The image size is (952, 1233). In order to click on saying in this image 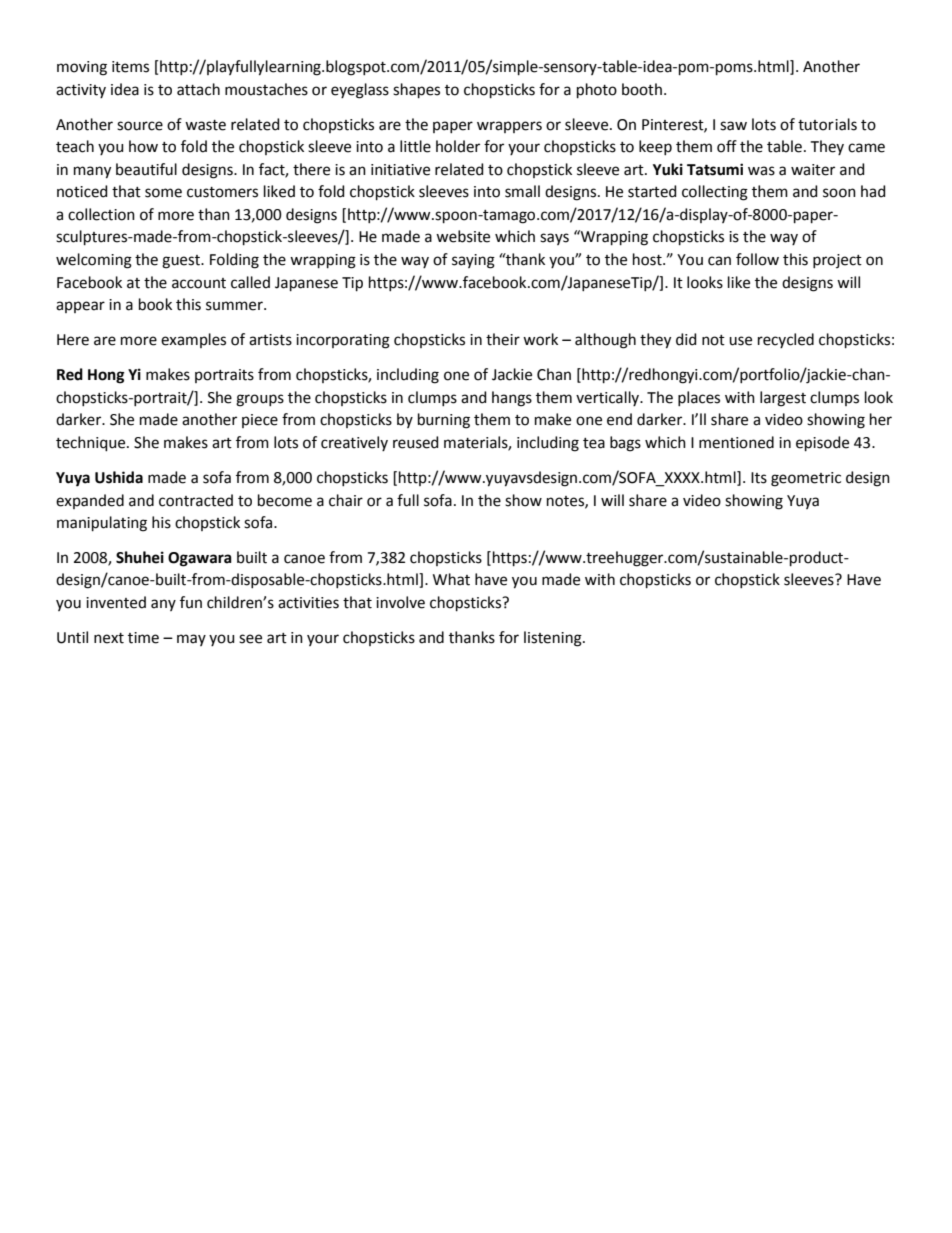, I will do `click(473, 261)`.
